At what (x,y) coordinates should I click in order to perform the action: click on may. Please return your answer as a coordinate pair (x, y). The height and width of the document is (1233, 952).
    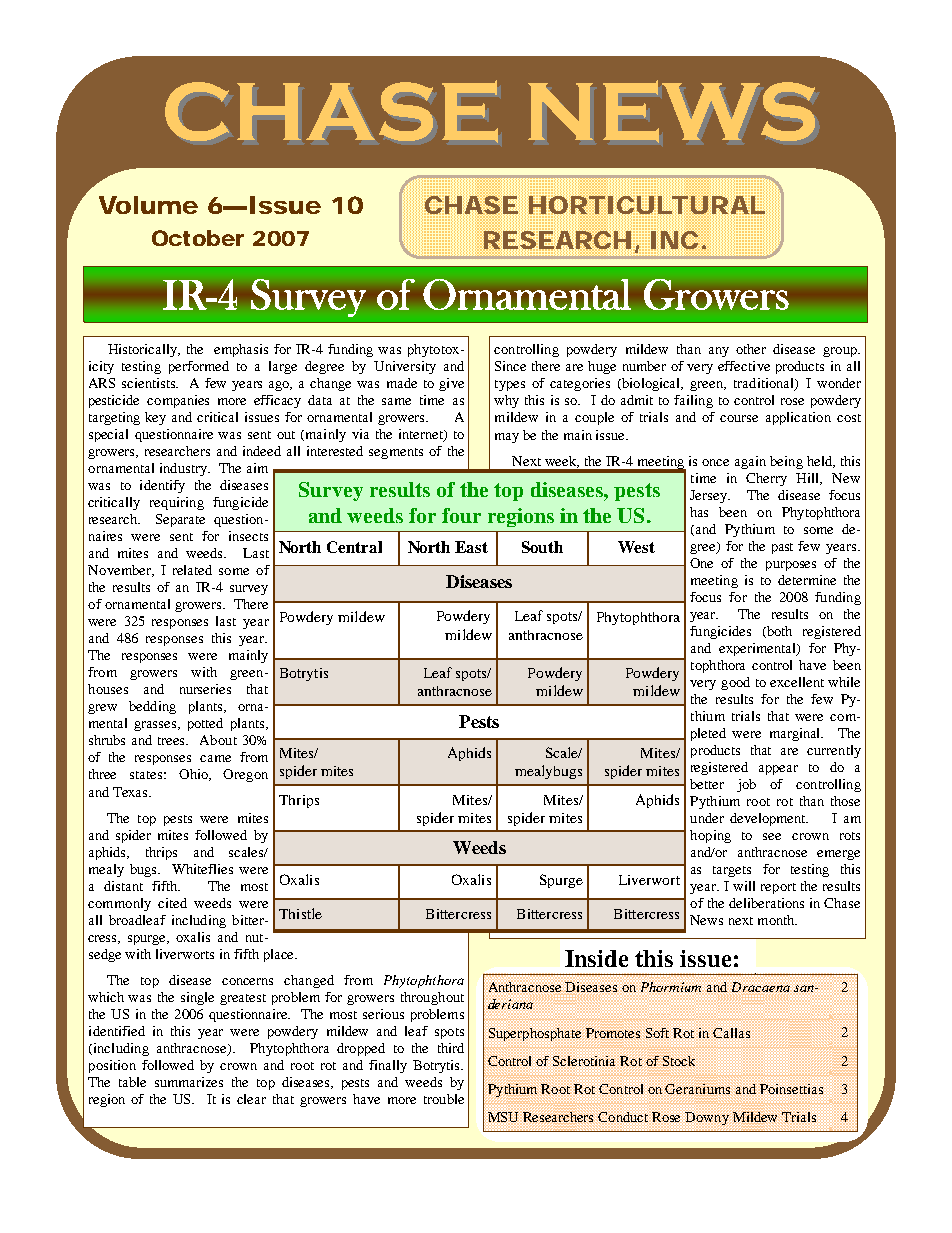
    Looking at the image, I should click on (507, 438).
